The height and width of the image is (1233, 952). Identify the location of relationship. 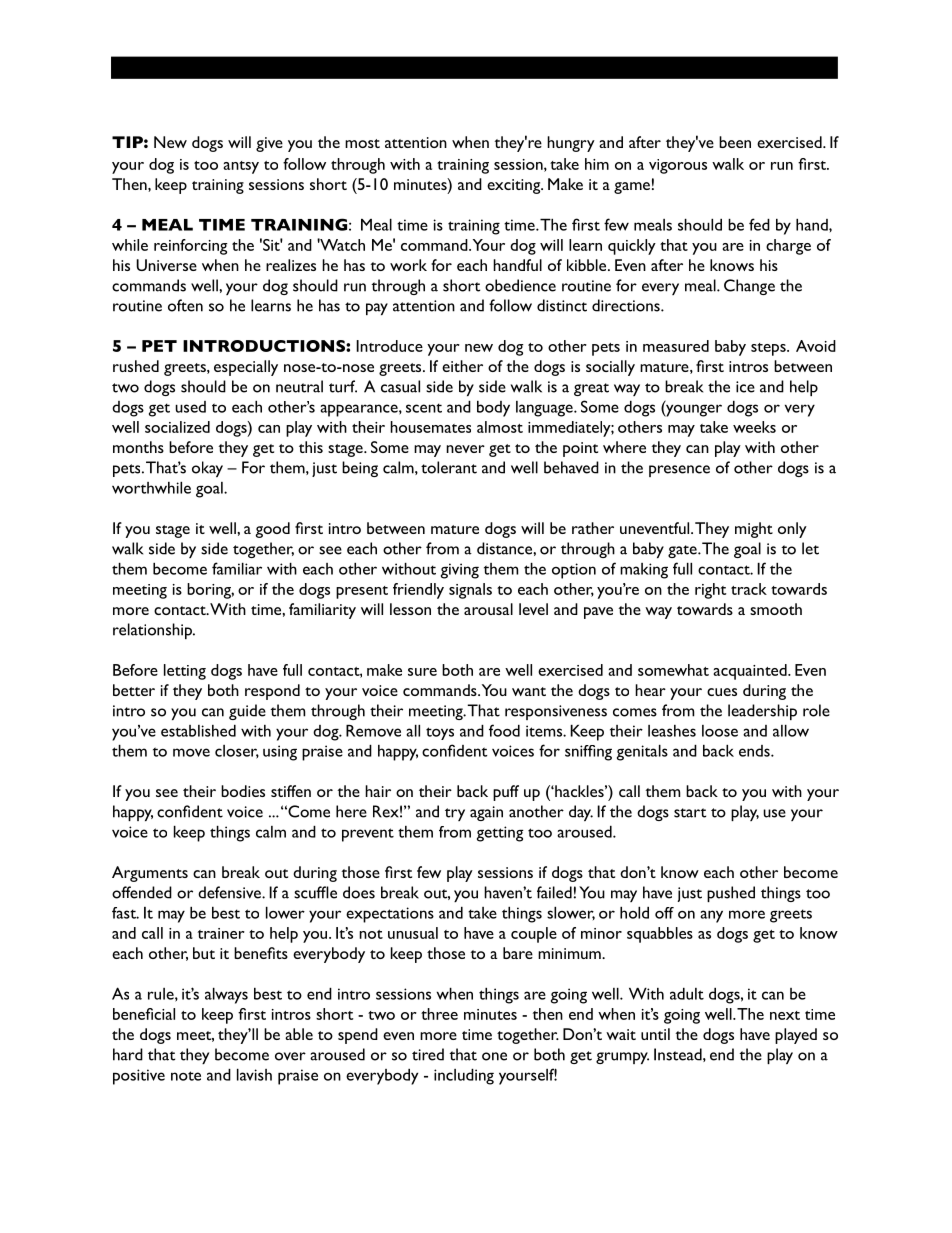
(153, 631).
